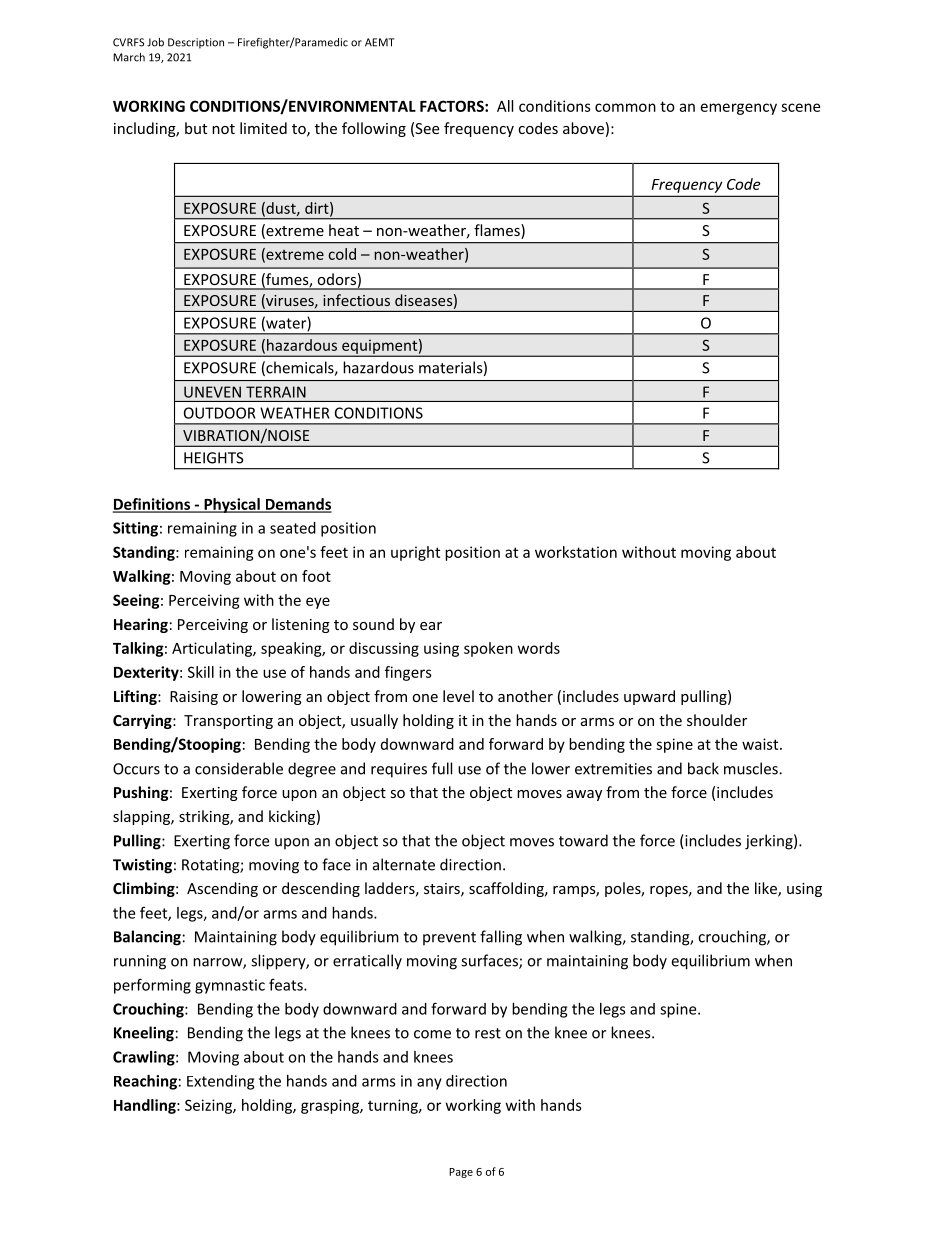  I want to click on following, so click(374, 129).
